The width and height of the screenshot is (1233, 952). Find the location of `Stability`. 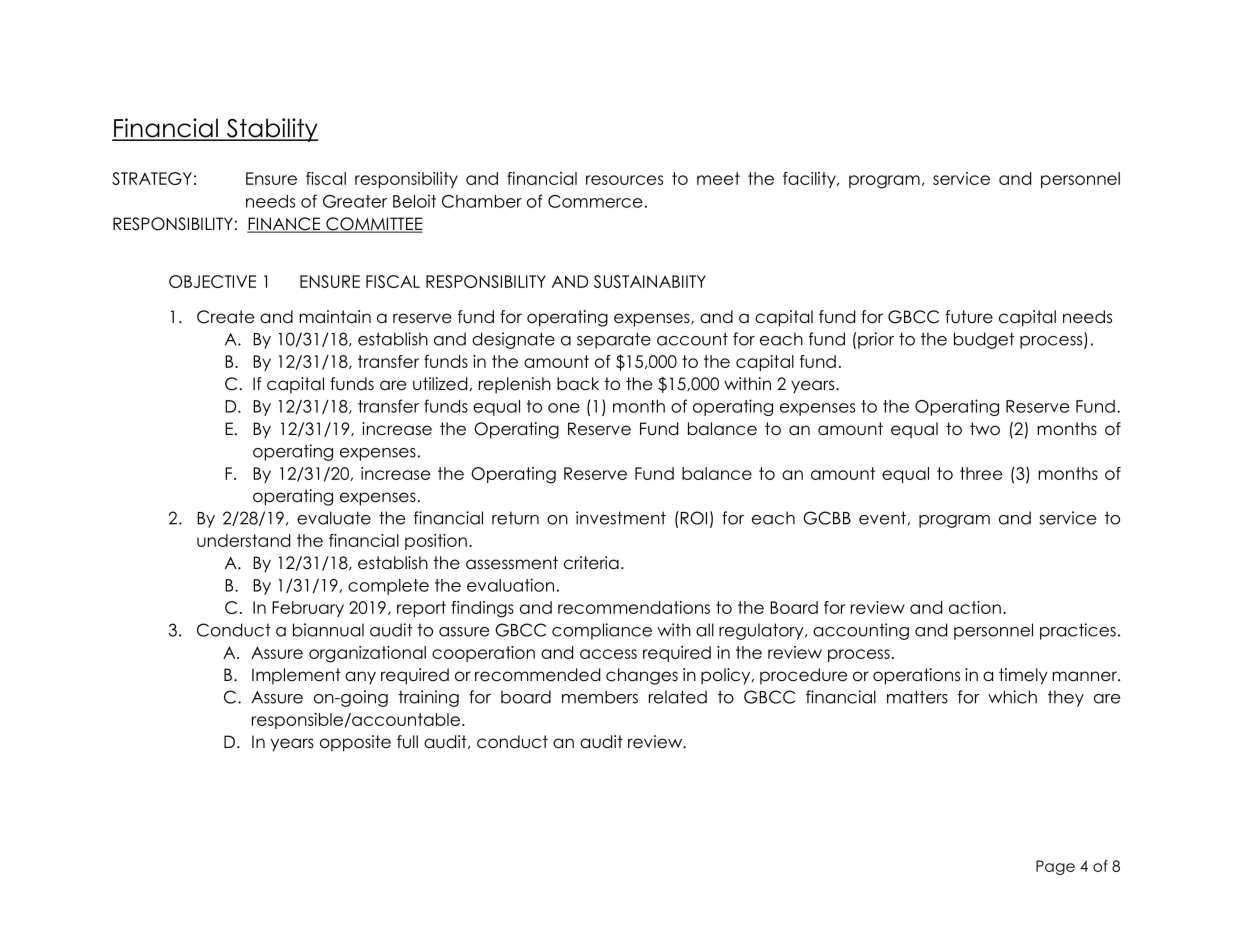

Stability is located at coordinates (271, 130).
